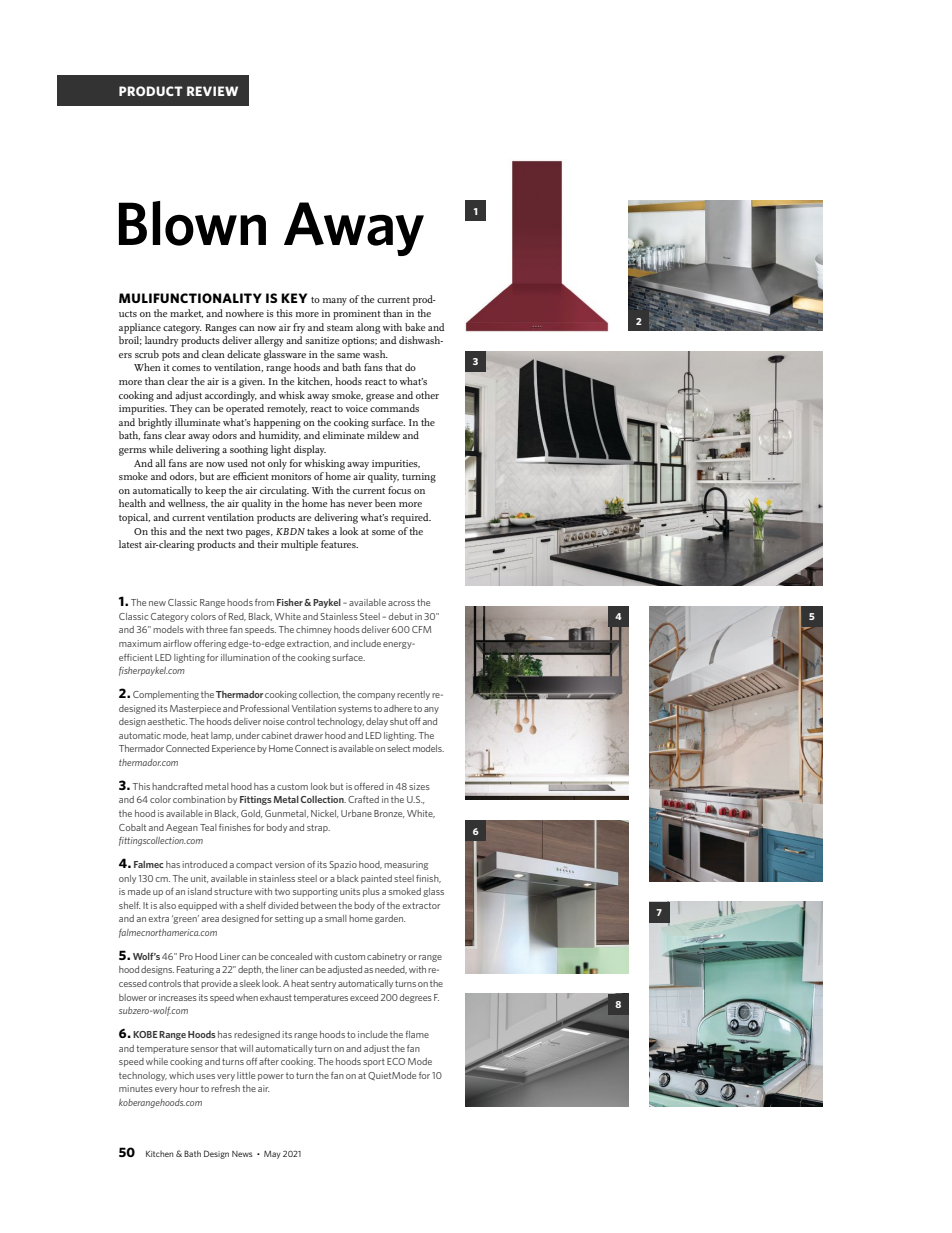 The image size is (952, 1233). What do you see at coordinates (294, 298) in the screenshot?
I see `KEY` at bounding box center [294, 298].
